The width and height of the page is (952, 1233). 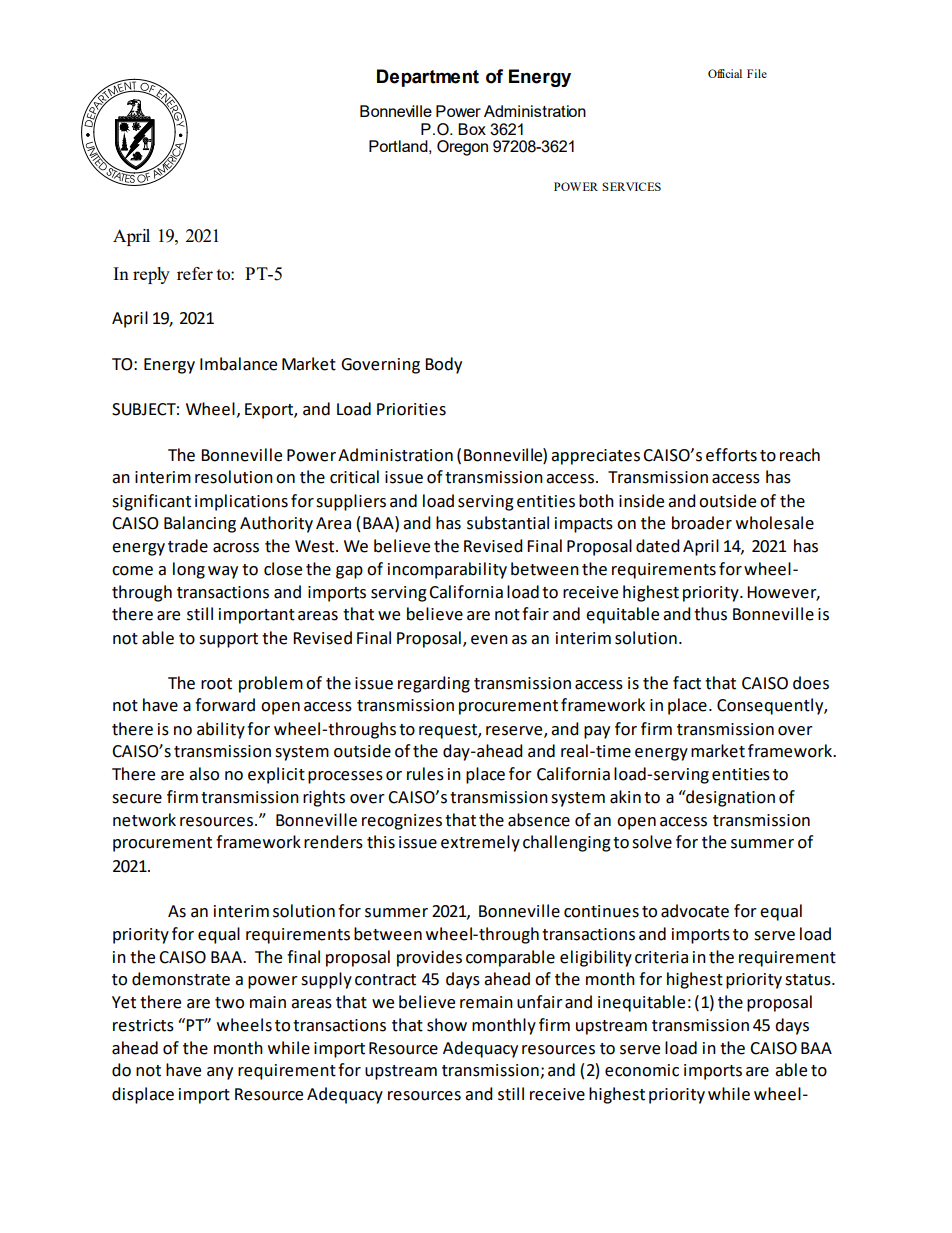 What do you see at coordinates (642, 1070) in the page?
I see `economic` at bounding box center [642, 1070].
